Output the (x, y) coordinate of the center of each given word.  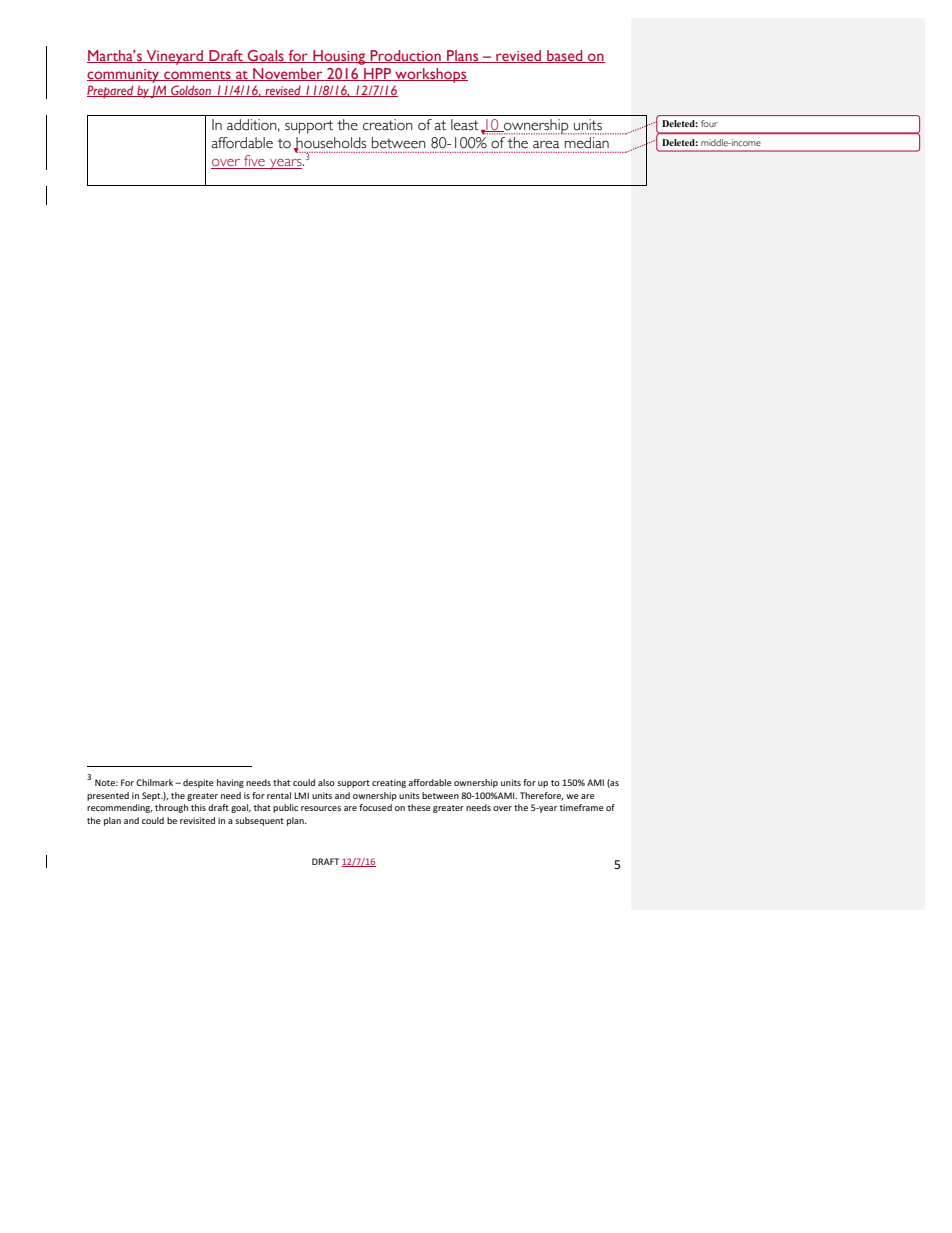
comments (197, 76)
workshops (430, 75)
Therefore (542, 796)
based (565, 56)
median (587, 142)
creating (389, 783)
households (330, 144)
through (171, 808)
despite (198, 783)
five (254, 162)
